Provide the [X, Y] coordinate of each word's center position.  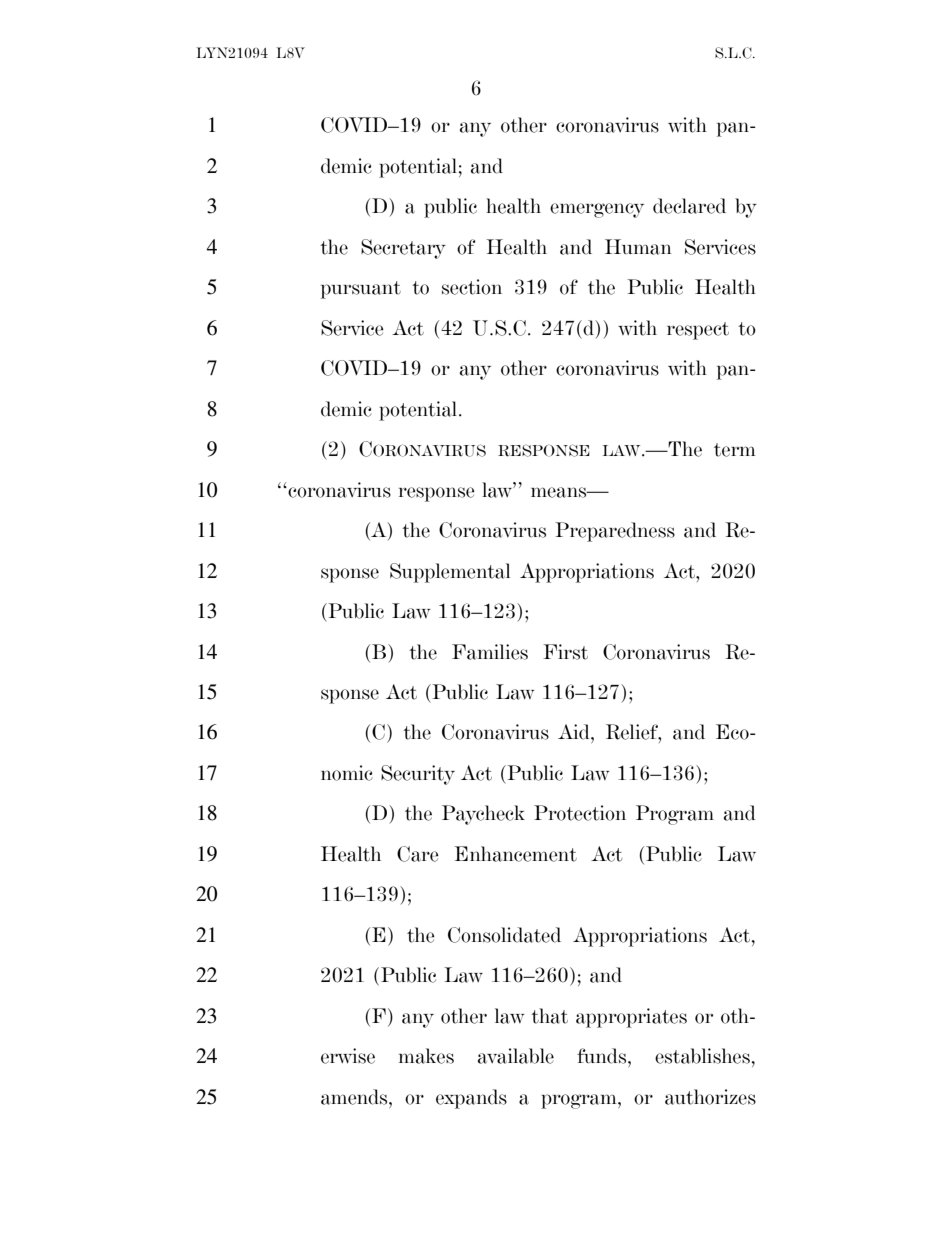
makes [426, 1056]
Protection [580, 813]
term [735, 450]
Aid [575, 732]
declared [689, 206]
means [560, 492]
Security [418, 775]
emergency [597, 210]
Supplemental [450, 573]
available [516, 1056]
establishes [702, 1056]
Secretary [403, 249]
